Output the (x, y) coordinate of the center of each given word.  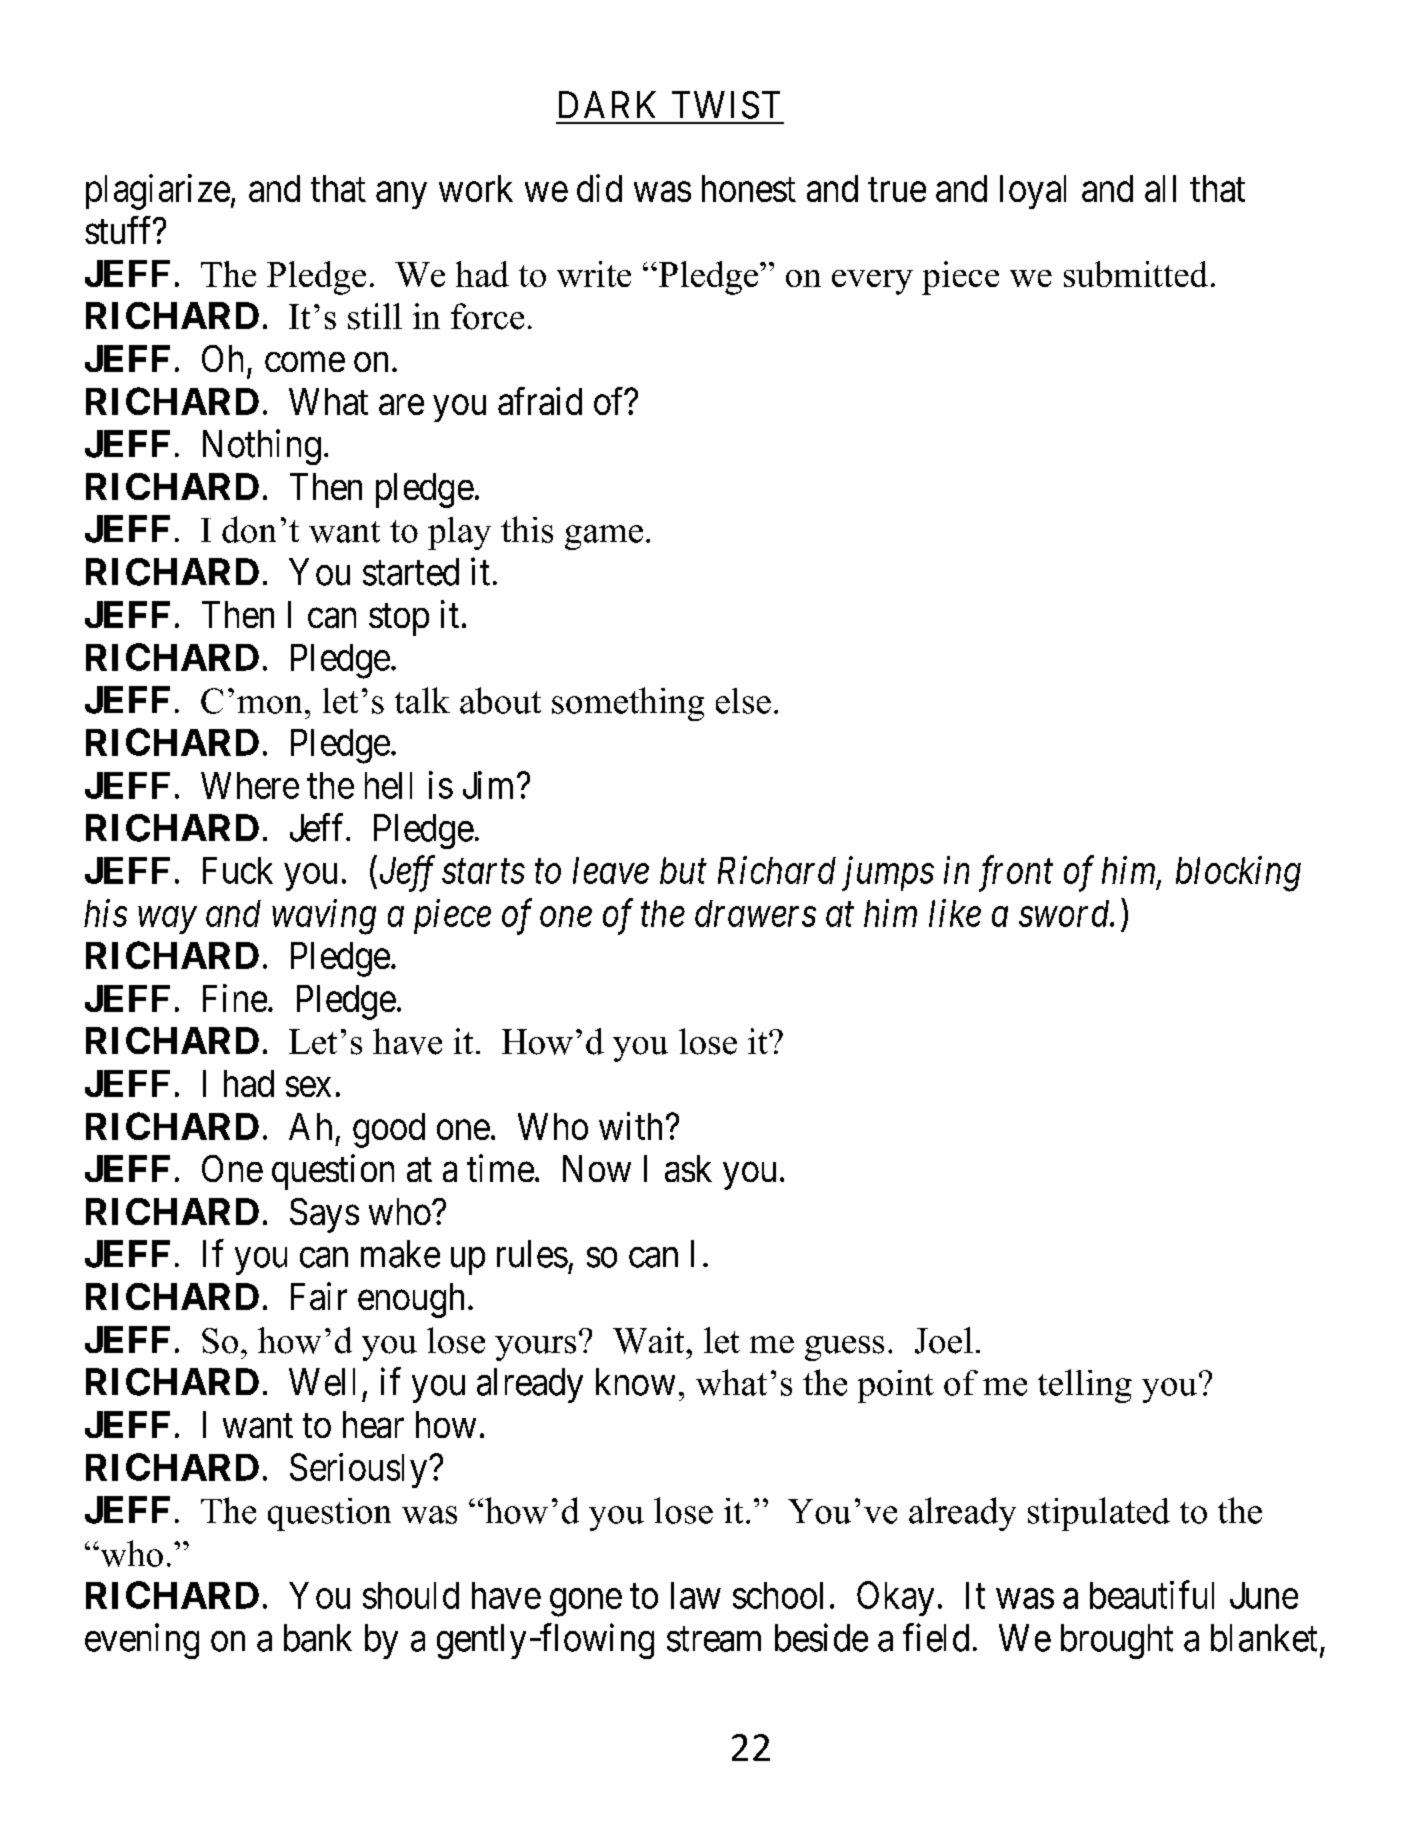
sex (308, 1087)
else (743, 701)
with (630, 1126)
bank (318, 1638)
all (1160, 188)
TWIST (726, 105)
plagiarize (158, 192)
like (955, 913)
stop (399, 620)
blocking (1238, 874)
